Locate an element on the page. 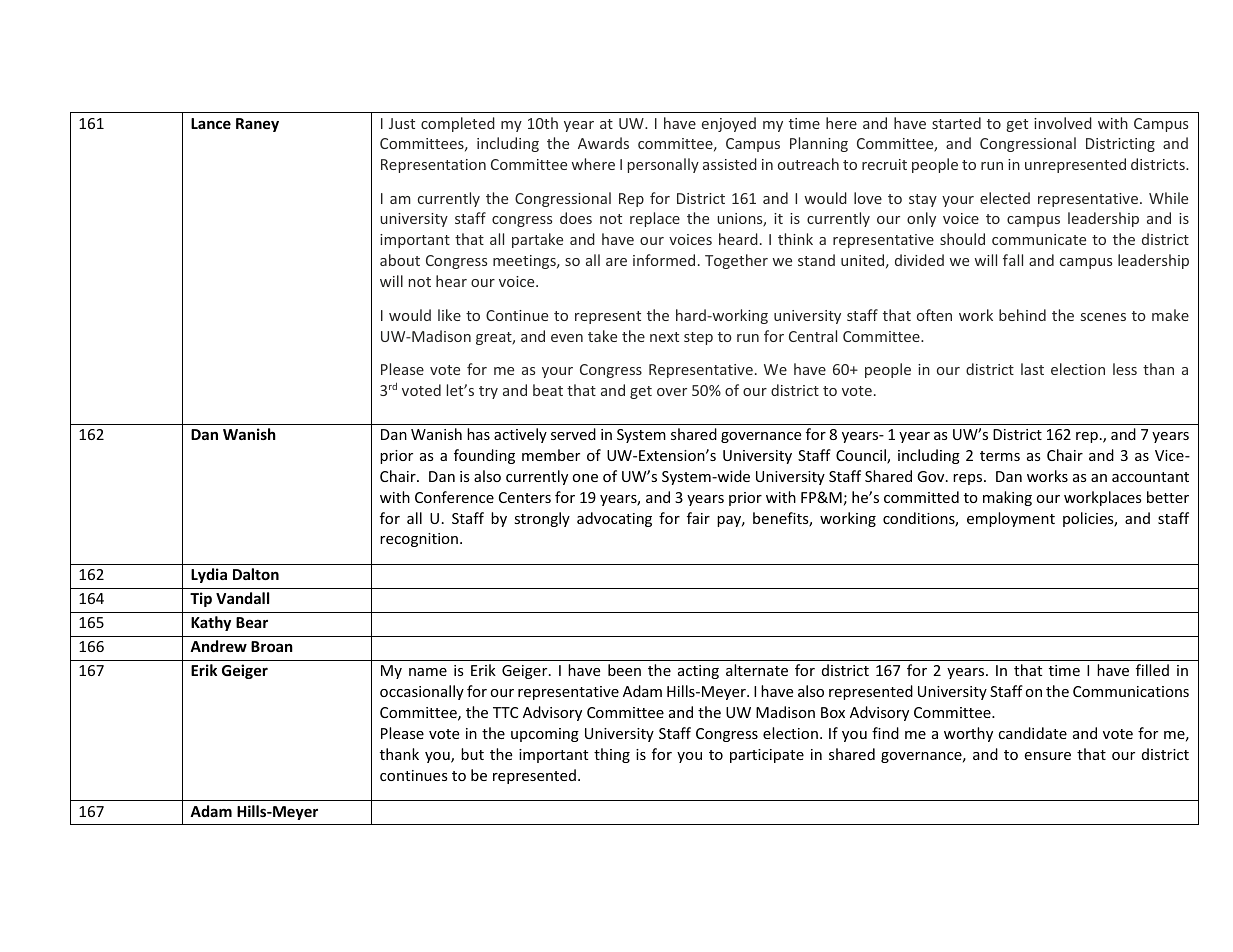 The height and width of the page is (952, 1233). enjoyed is located at coordinates (729, 124).
